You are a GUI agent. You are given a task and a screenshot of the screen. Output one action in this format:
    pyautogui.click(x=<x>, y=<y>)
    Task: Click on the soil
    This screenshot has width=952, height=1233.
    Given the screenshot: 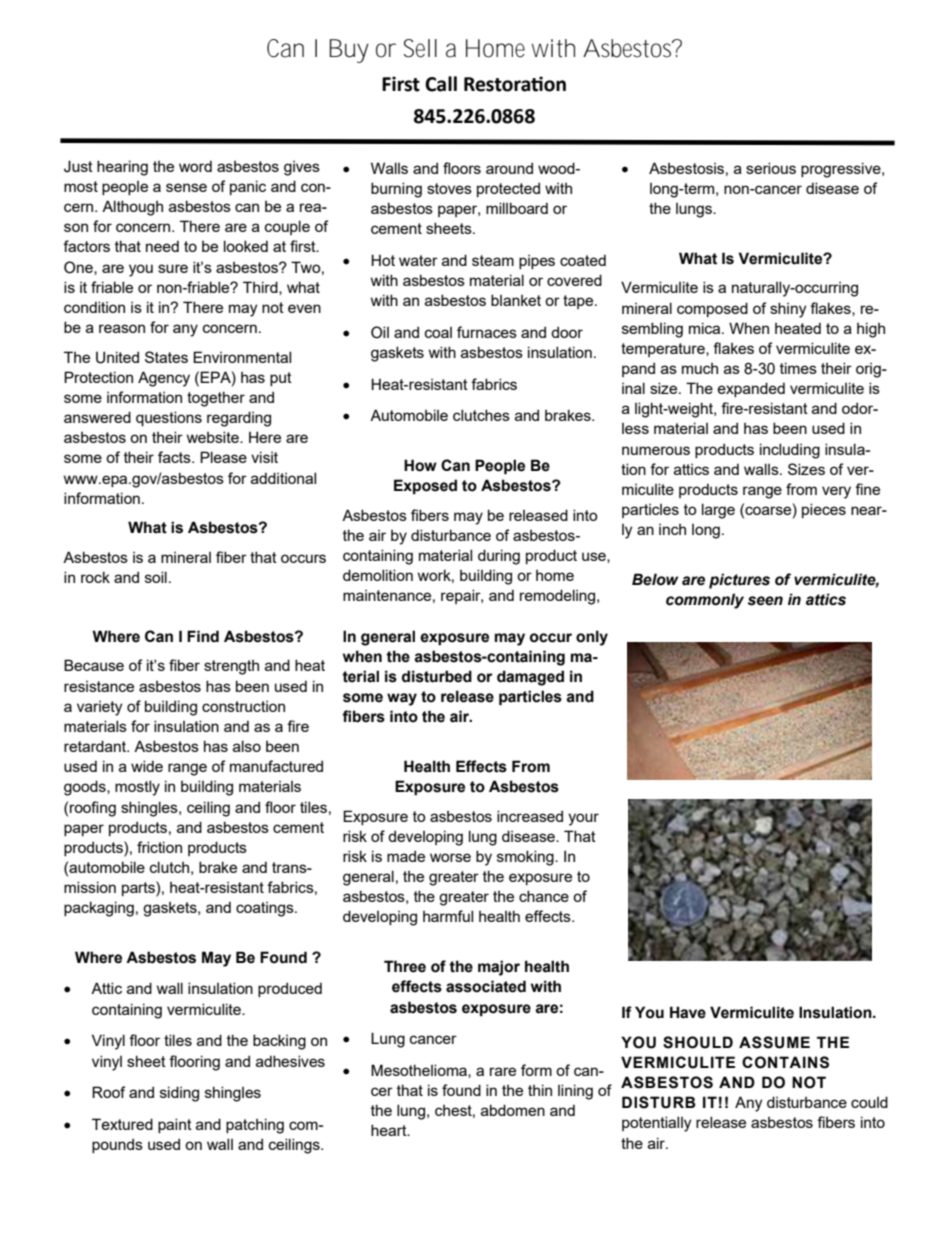 What is the action you would take?
    pyautogui.click(x=156, y=577)
